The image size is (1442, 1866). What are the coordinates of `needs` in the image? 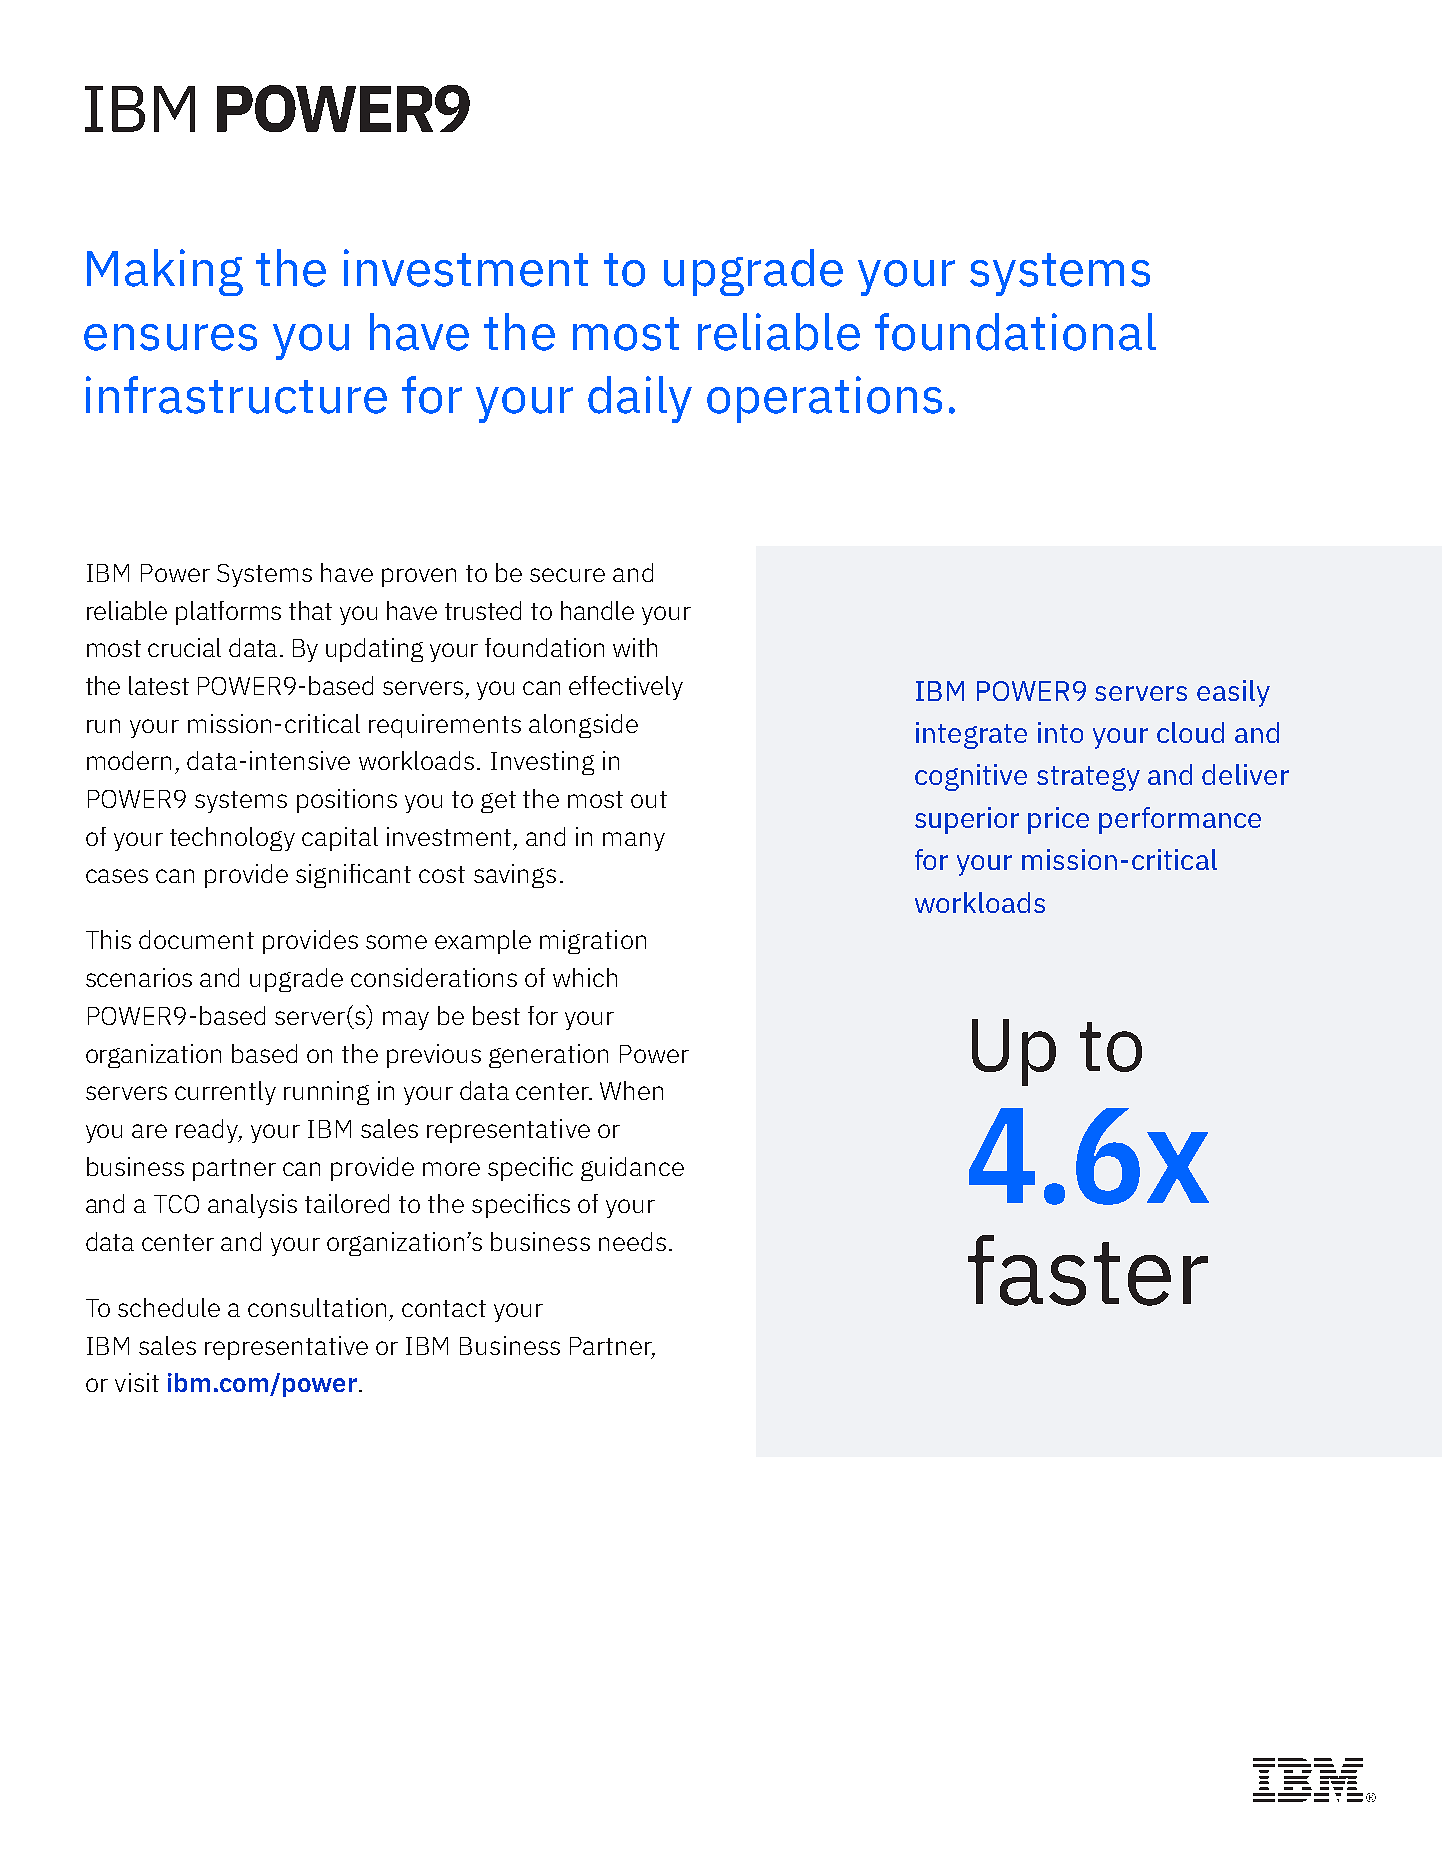 It's located at (632, 1241).
